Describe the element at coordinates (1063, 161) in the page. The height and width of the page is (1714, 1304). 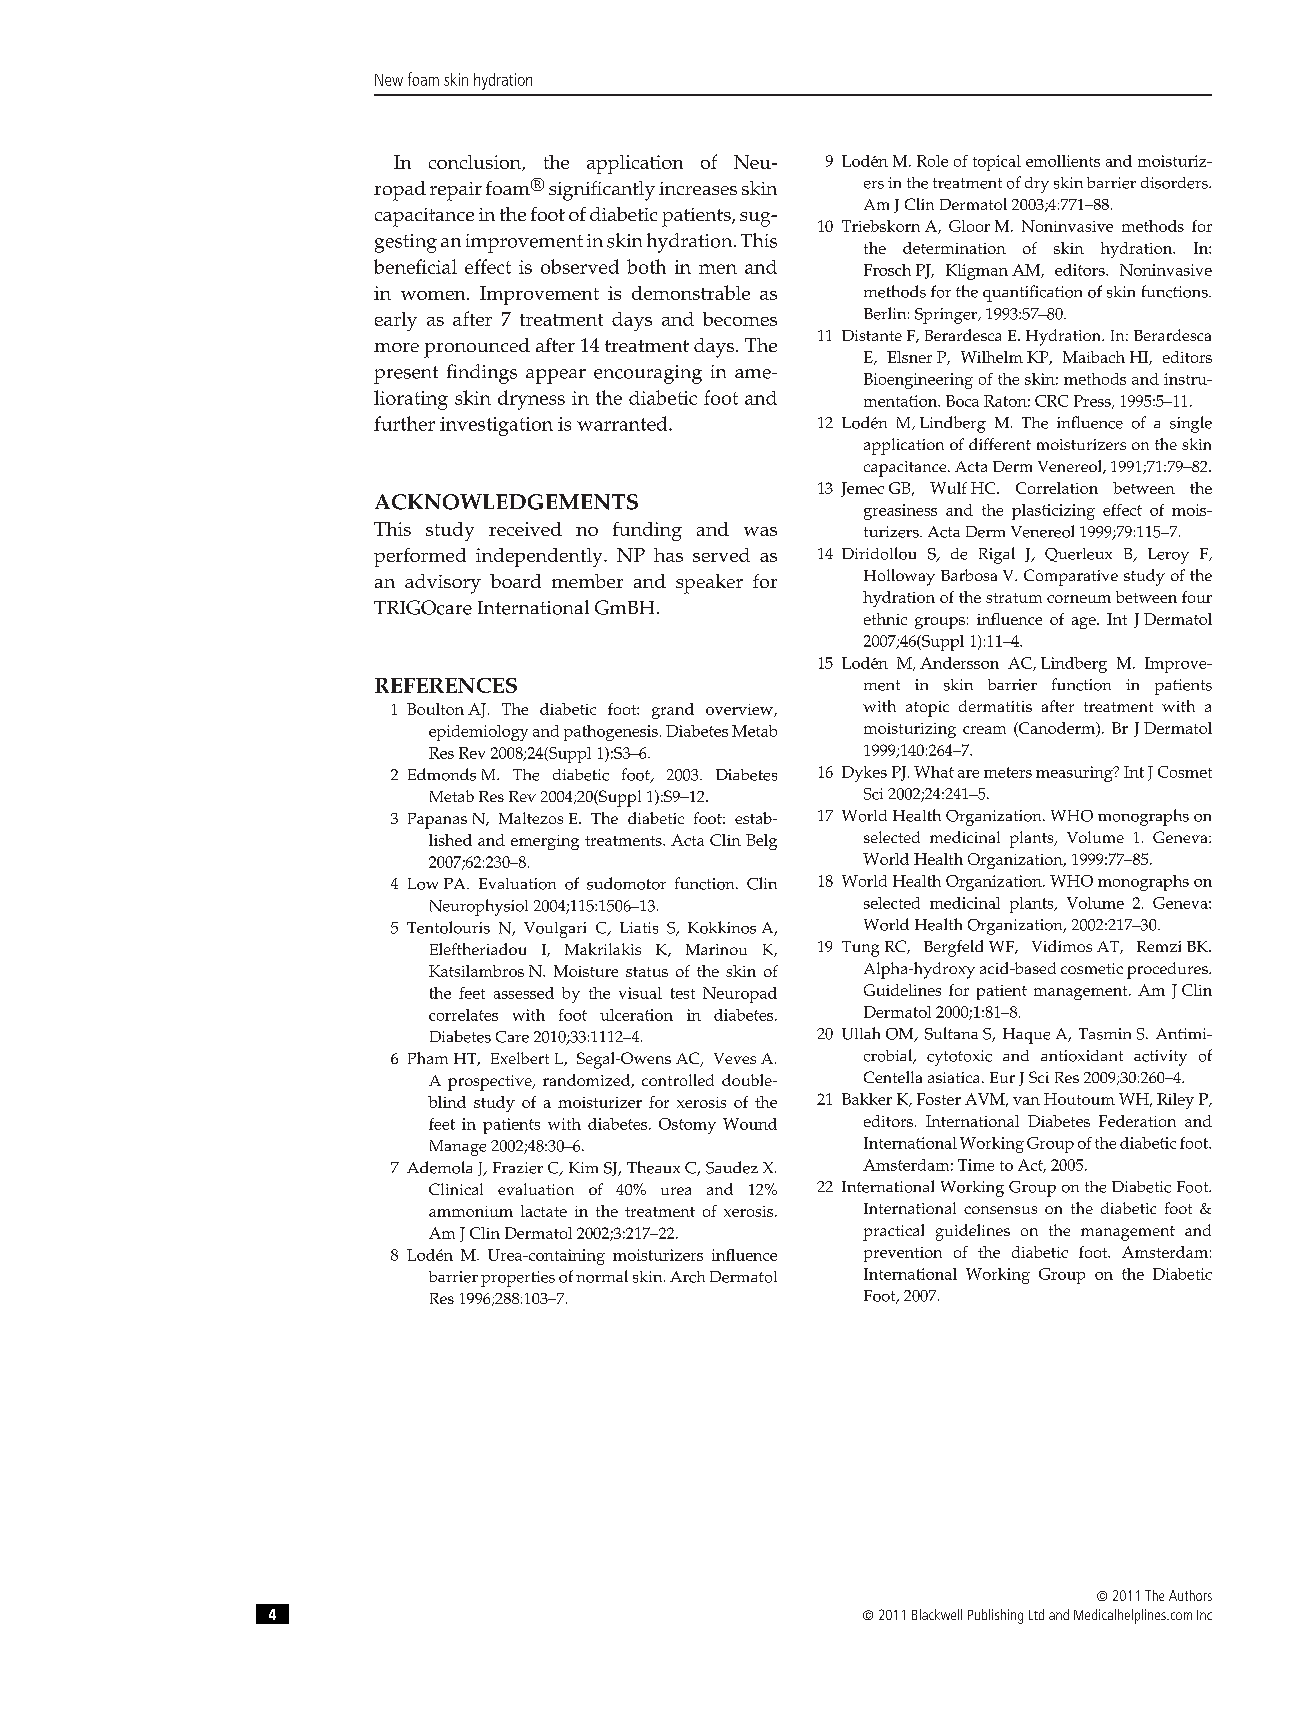
I see `emollients` at that location.
